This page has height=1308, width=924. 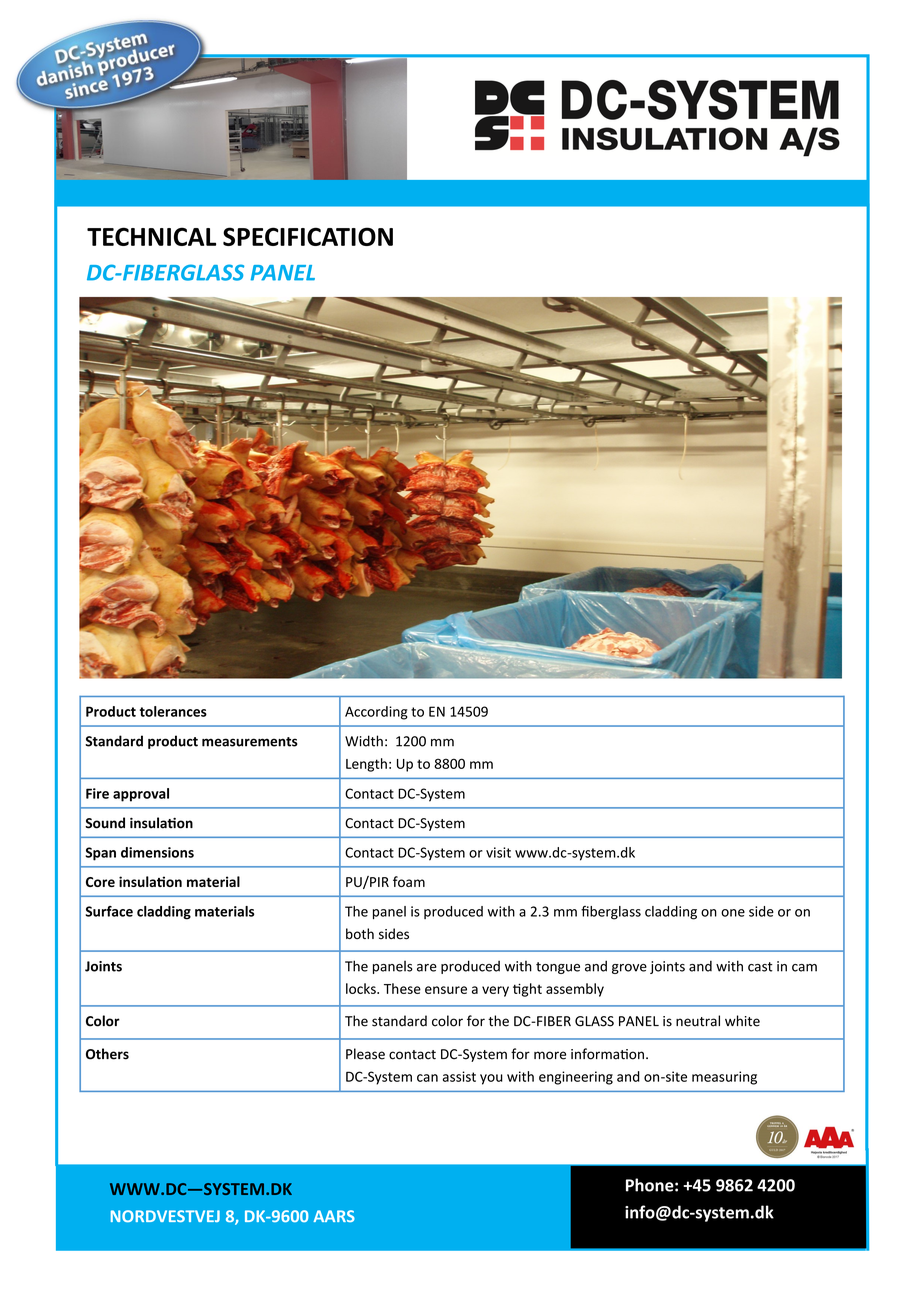 I want to click on both, so click(x=360, y=933).
